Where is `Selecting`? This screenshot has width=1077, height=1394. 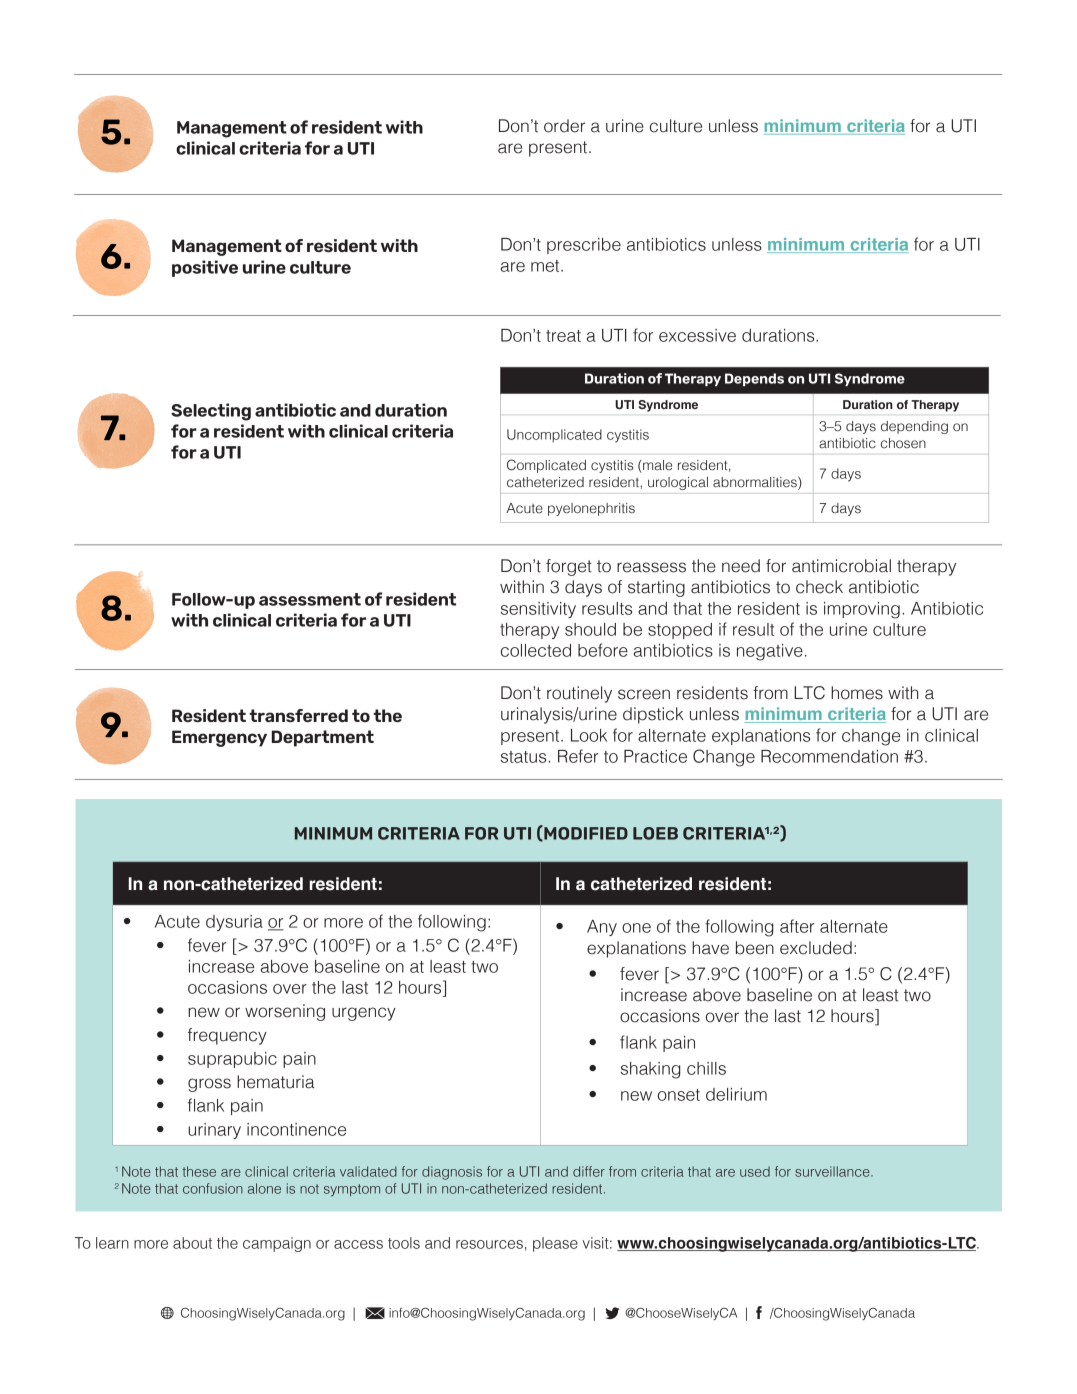 Selecting is located at coordinates (211, 412).
